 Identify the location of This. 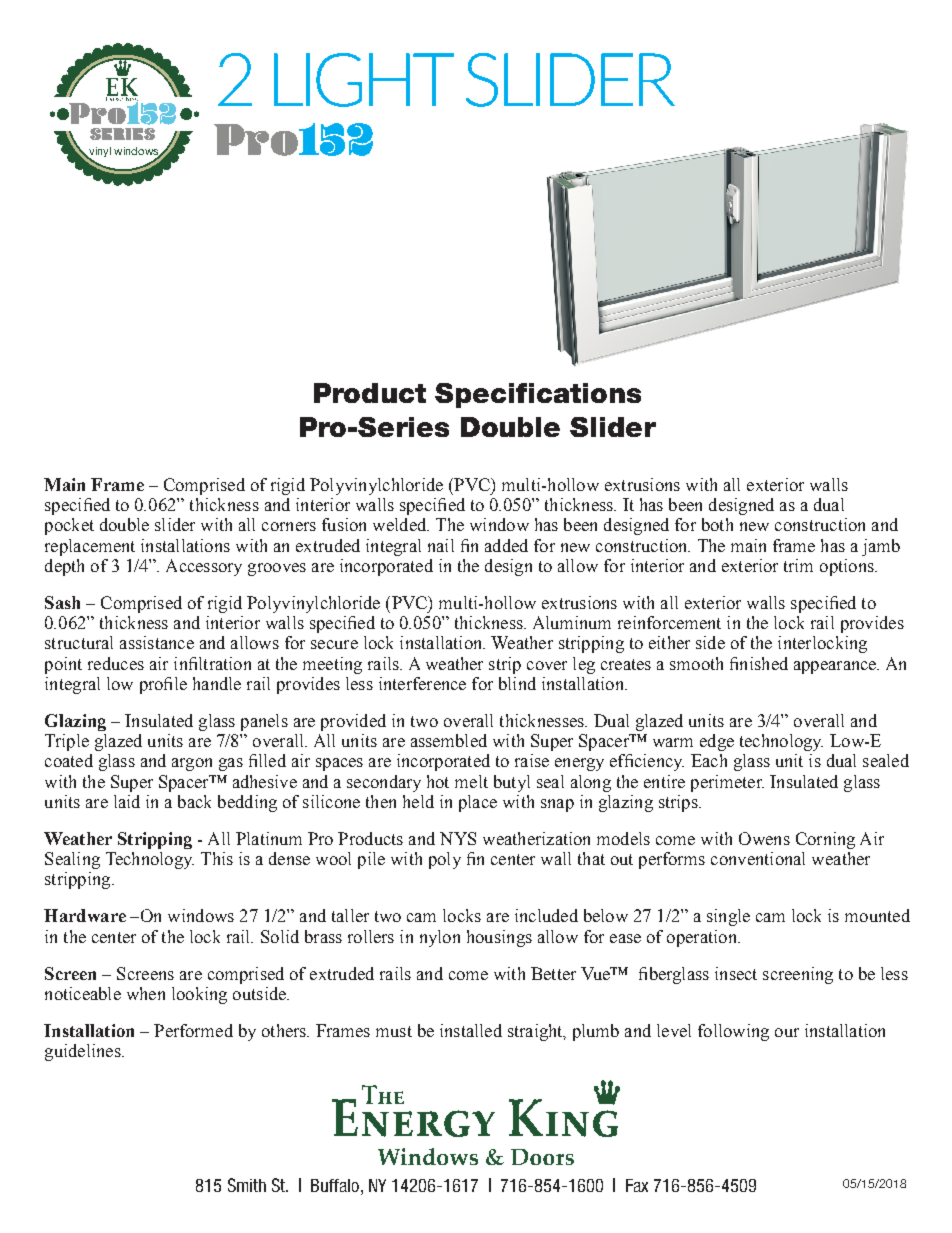
(217, 858).
